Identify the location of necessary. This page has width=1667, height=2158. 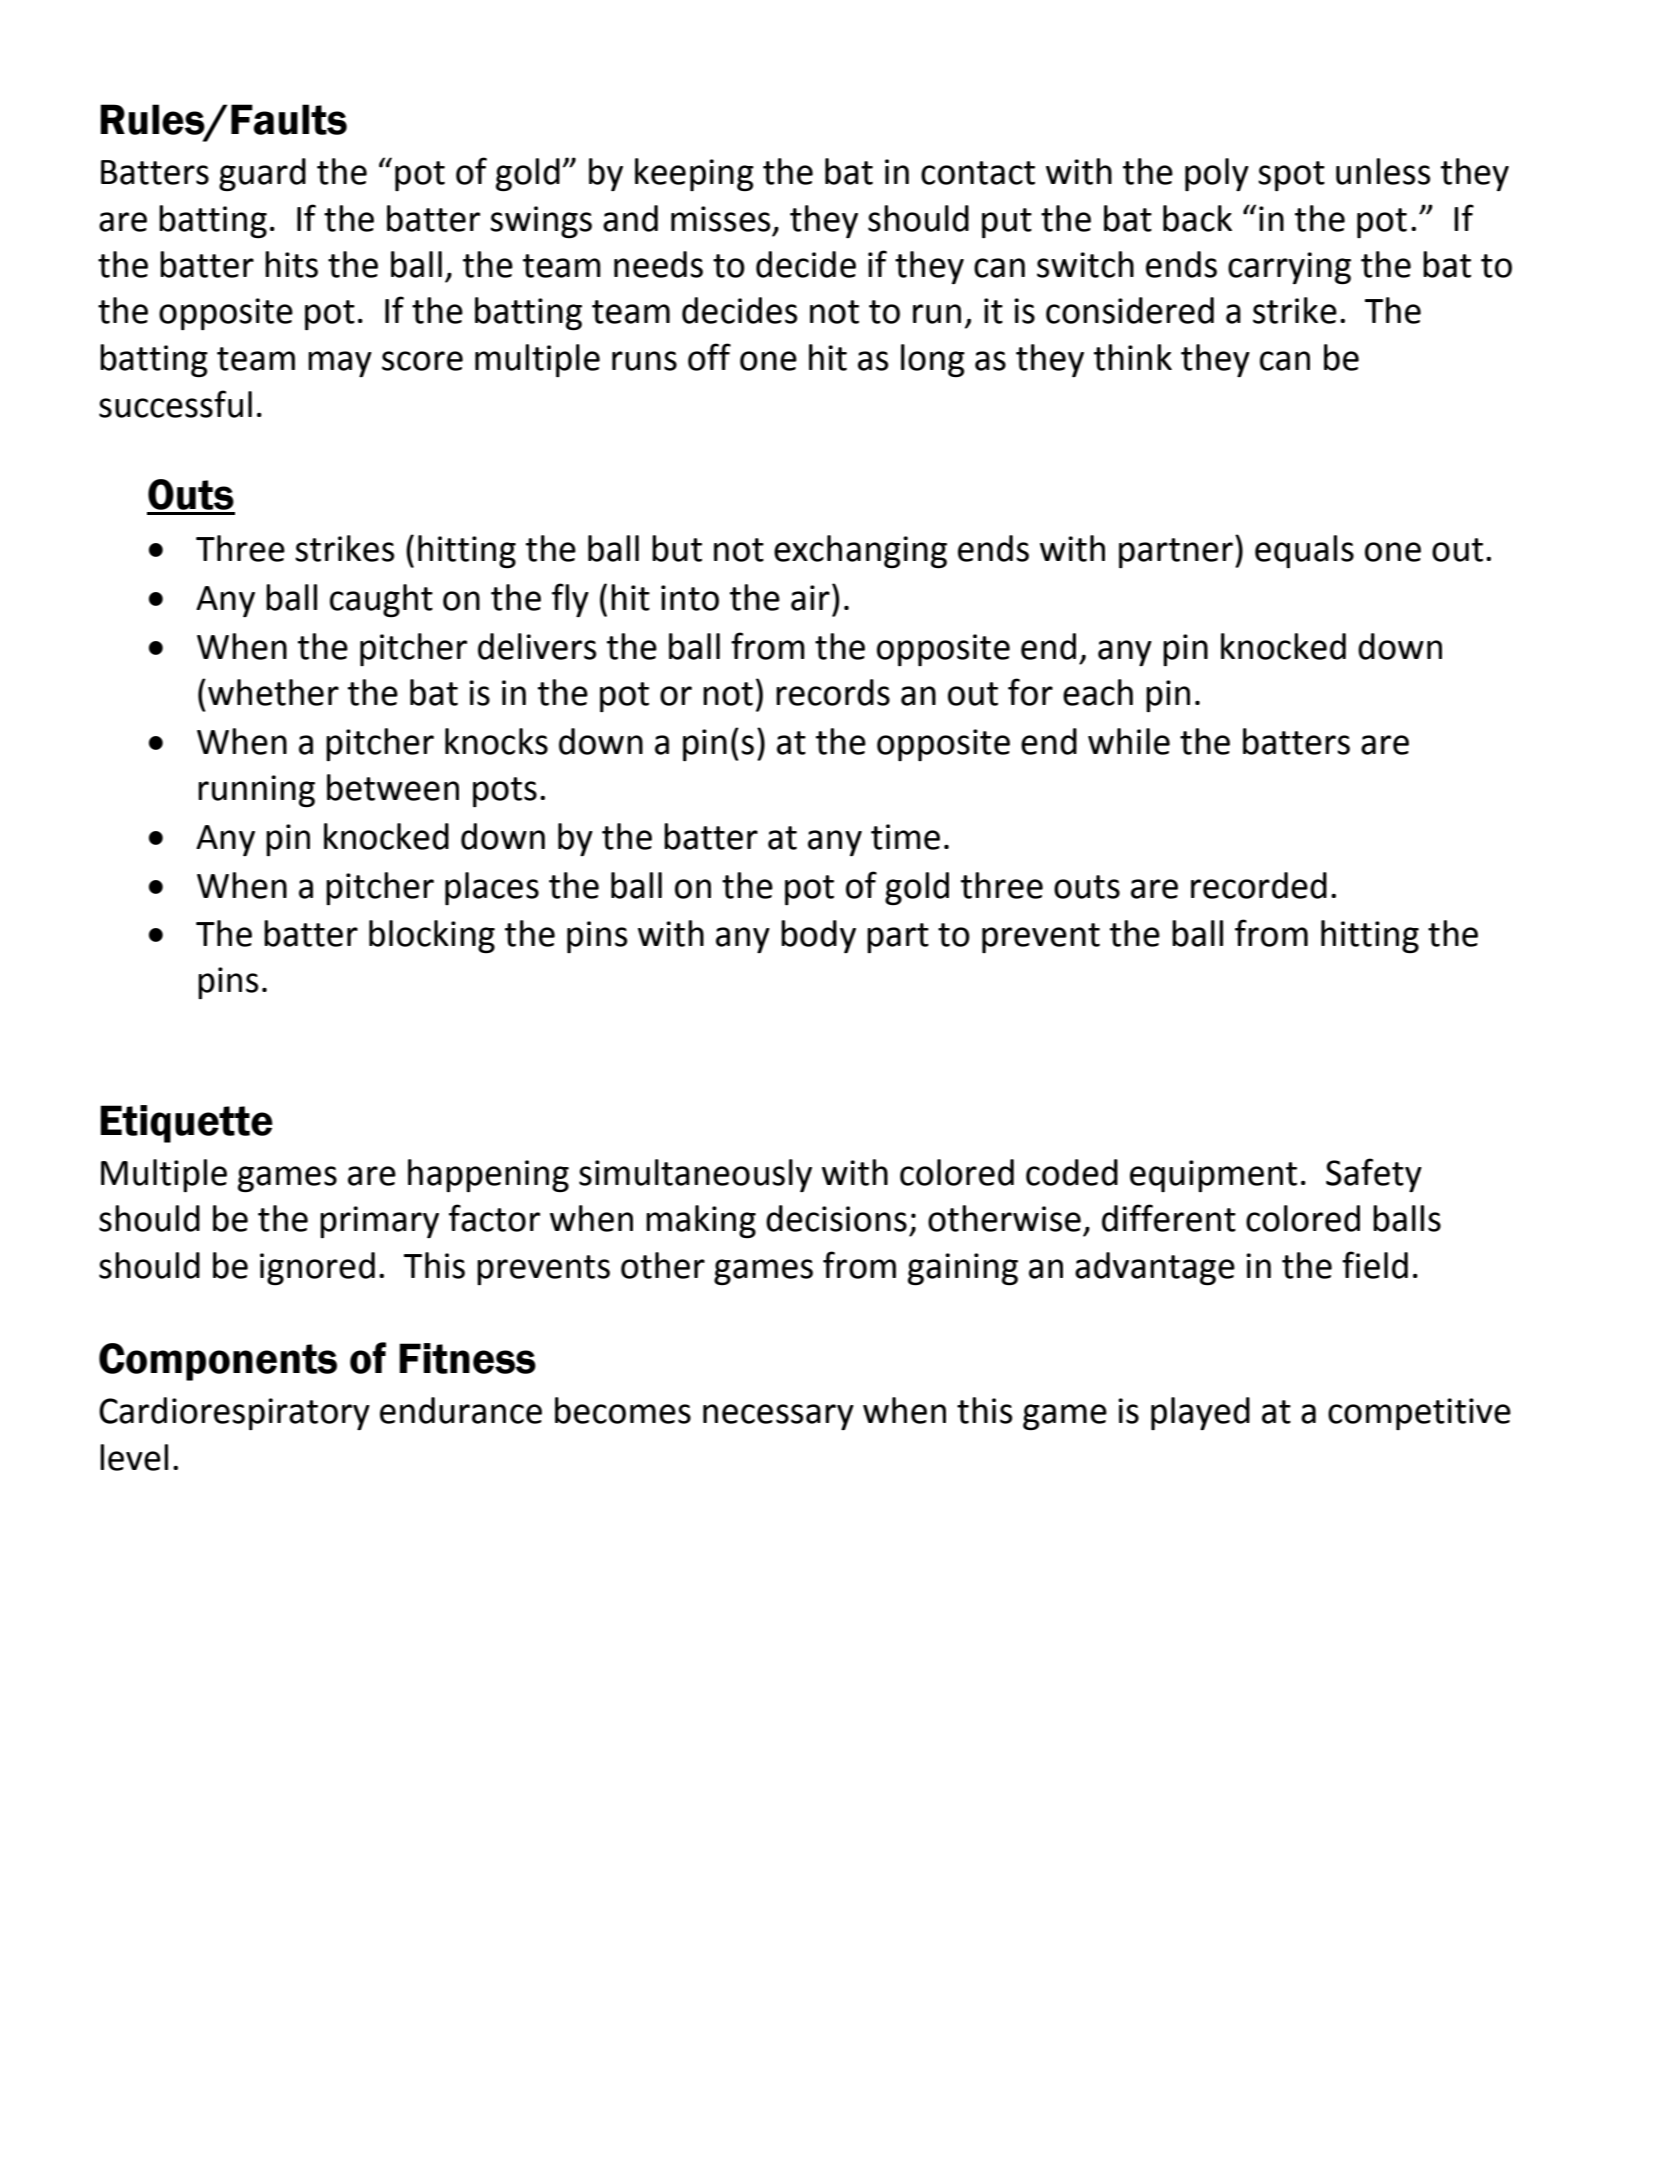
(778, 1417).
